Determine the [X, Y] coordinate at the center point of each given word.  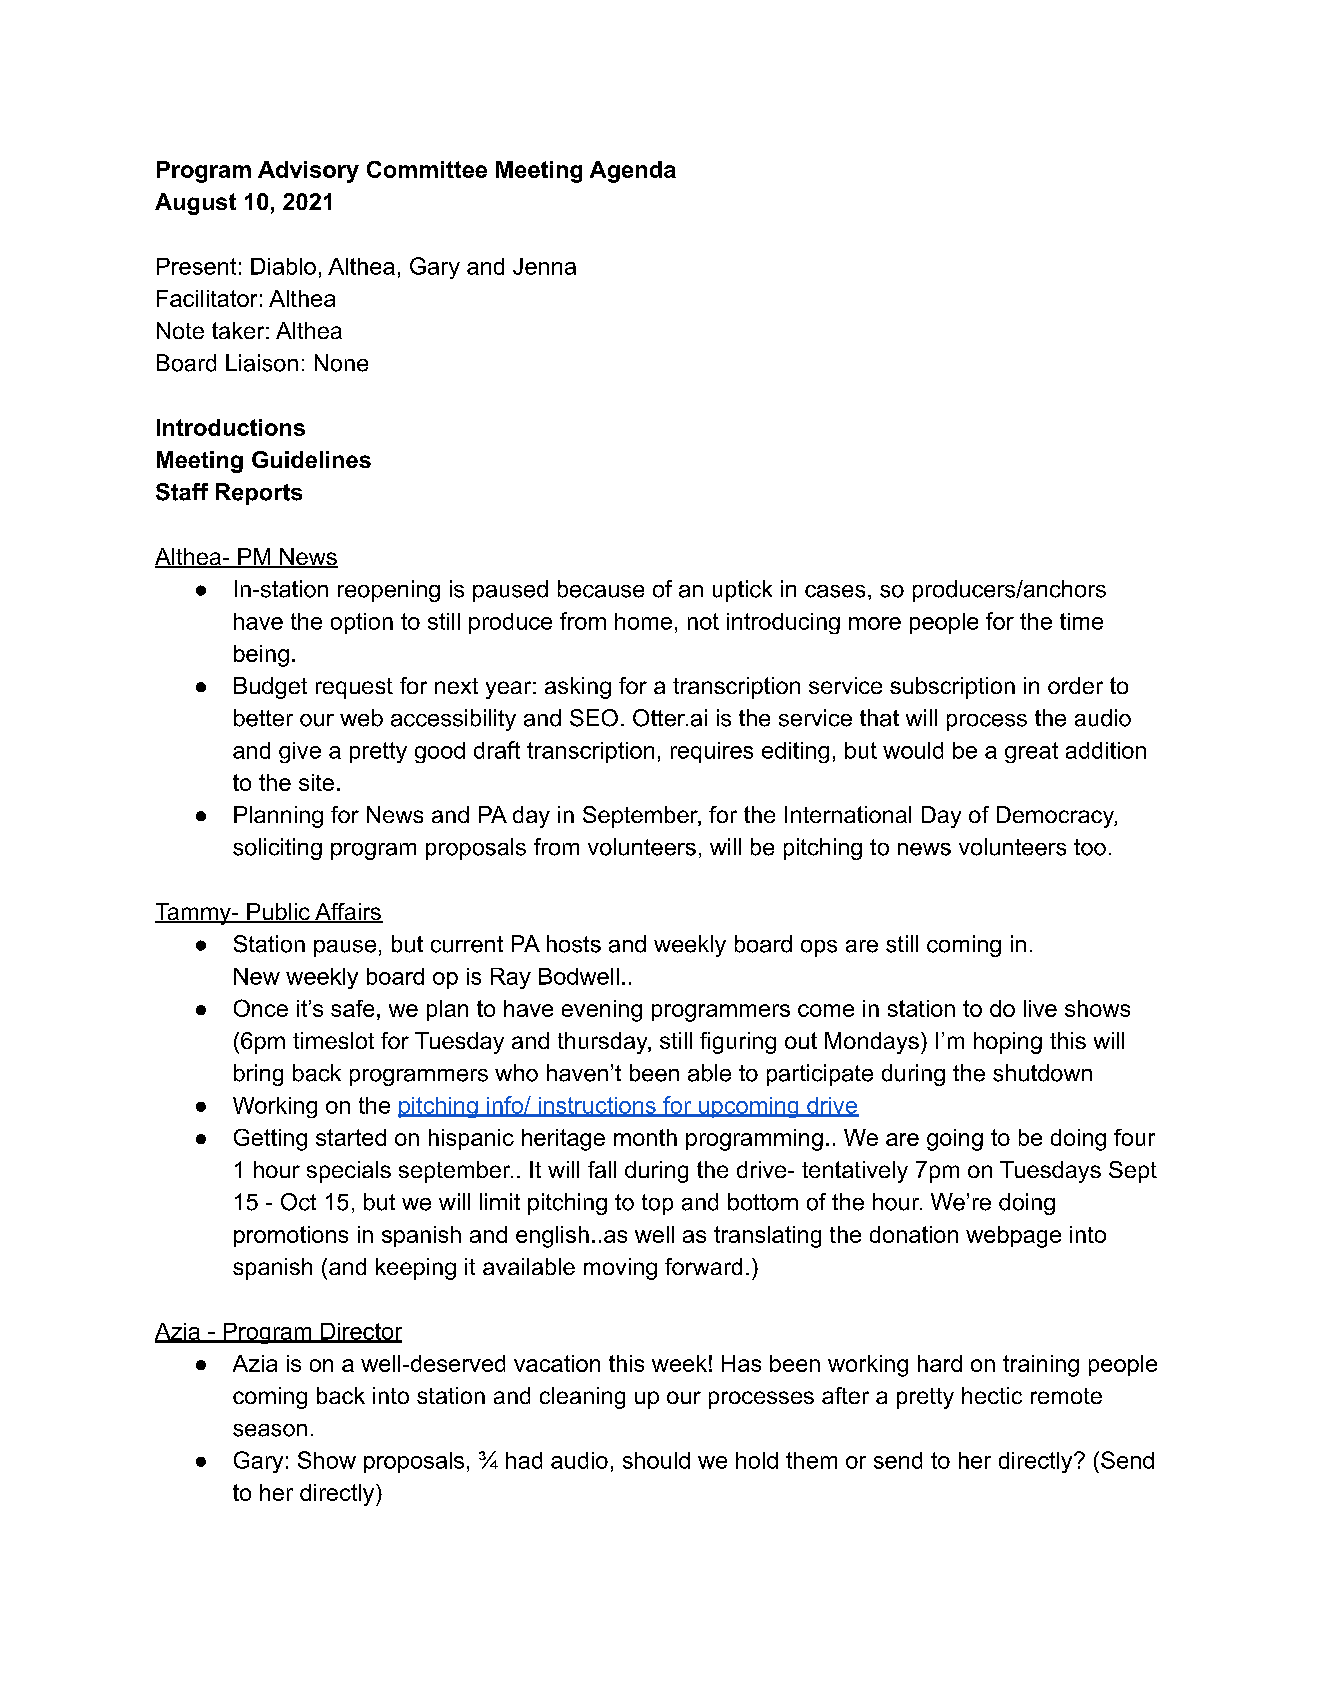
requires [712, 752]
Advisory [308, 172]
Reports [259, 494]
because [601, 589]
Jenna [544, 266]
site [316, 782]
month [645, 1137]
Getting [270, 1140]
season [270, 1430]
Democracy [1057, 817]
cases [835, 591]
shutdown [1042, 1073]
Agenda [633, 172]
